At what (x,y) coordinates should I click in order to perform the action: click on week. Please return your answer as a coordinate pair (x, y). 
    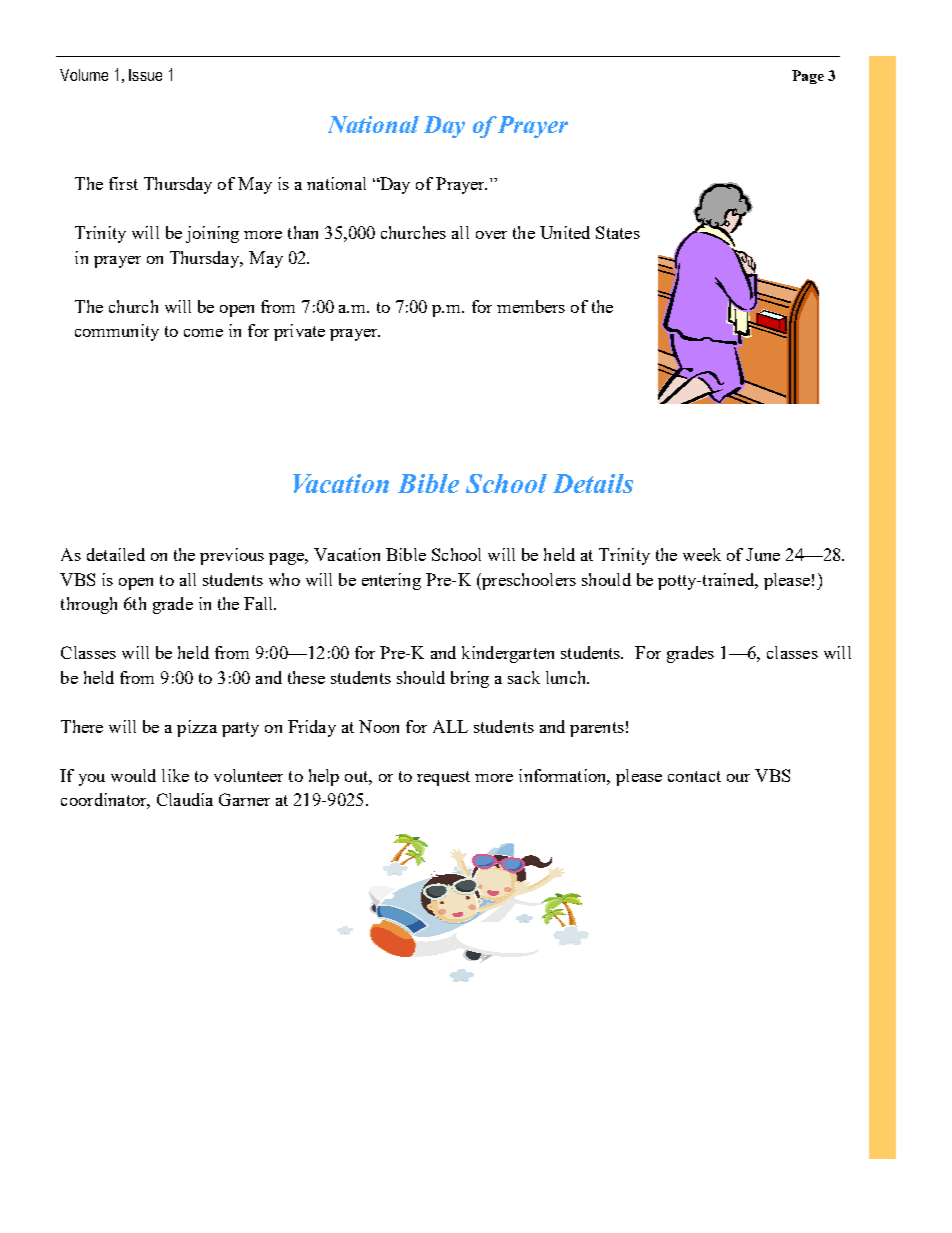
    Looking at the image, I should click on (702, 554).
